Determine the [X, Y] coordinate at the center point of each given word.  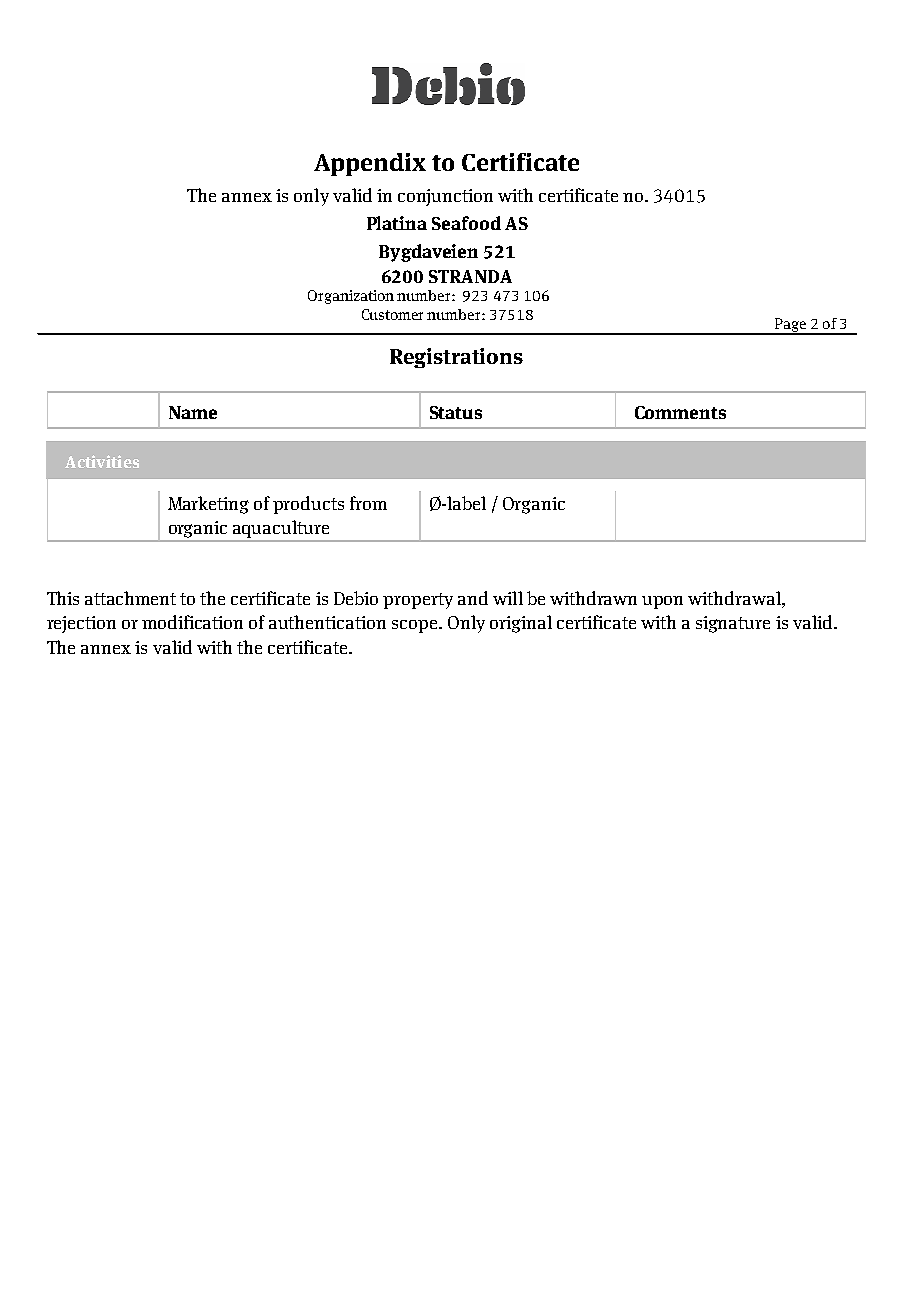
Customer [392, 314]
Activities [102, 461]
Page [790, 326]
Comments [680, 412]
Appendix [370, 164]
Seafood [466, 223]
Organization [351, 297]
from [368, 503]
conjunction [445, 197]
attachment [130, 598]
